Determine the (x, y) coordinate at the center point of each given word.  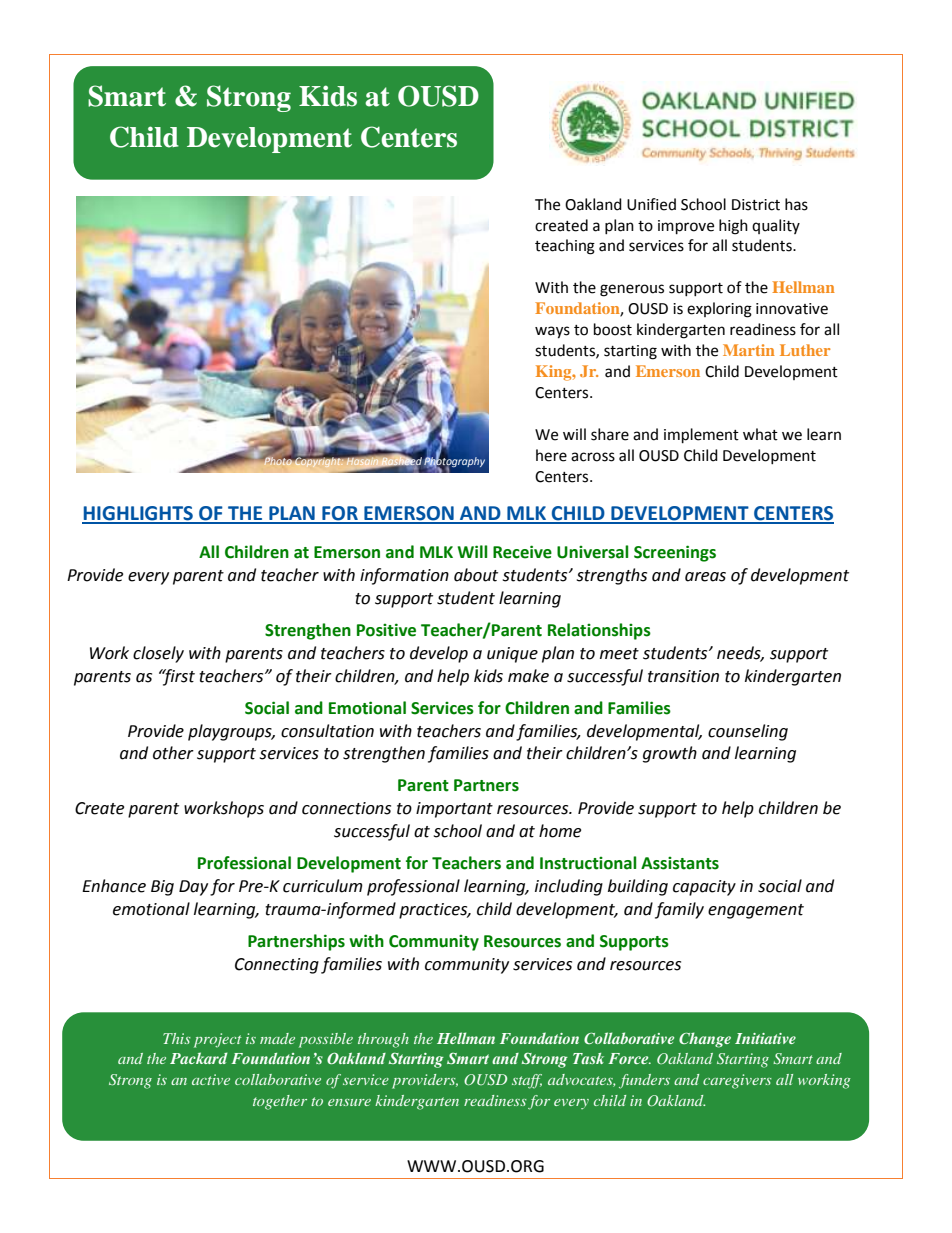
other (173, 753)
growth (670, 754)
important (454, 810)
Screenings (675, 553)
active (211, 1079)
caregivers (737, 1081)
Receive (522, 552)
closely (158, 654)
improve (686, 227)
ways (552, 332)
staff (527, 1081)
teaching (565, 247)
